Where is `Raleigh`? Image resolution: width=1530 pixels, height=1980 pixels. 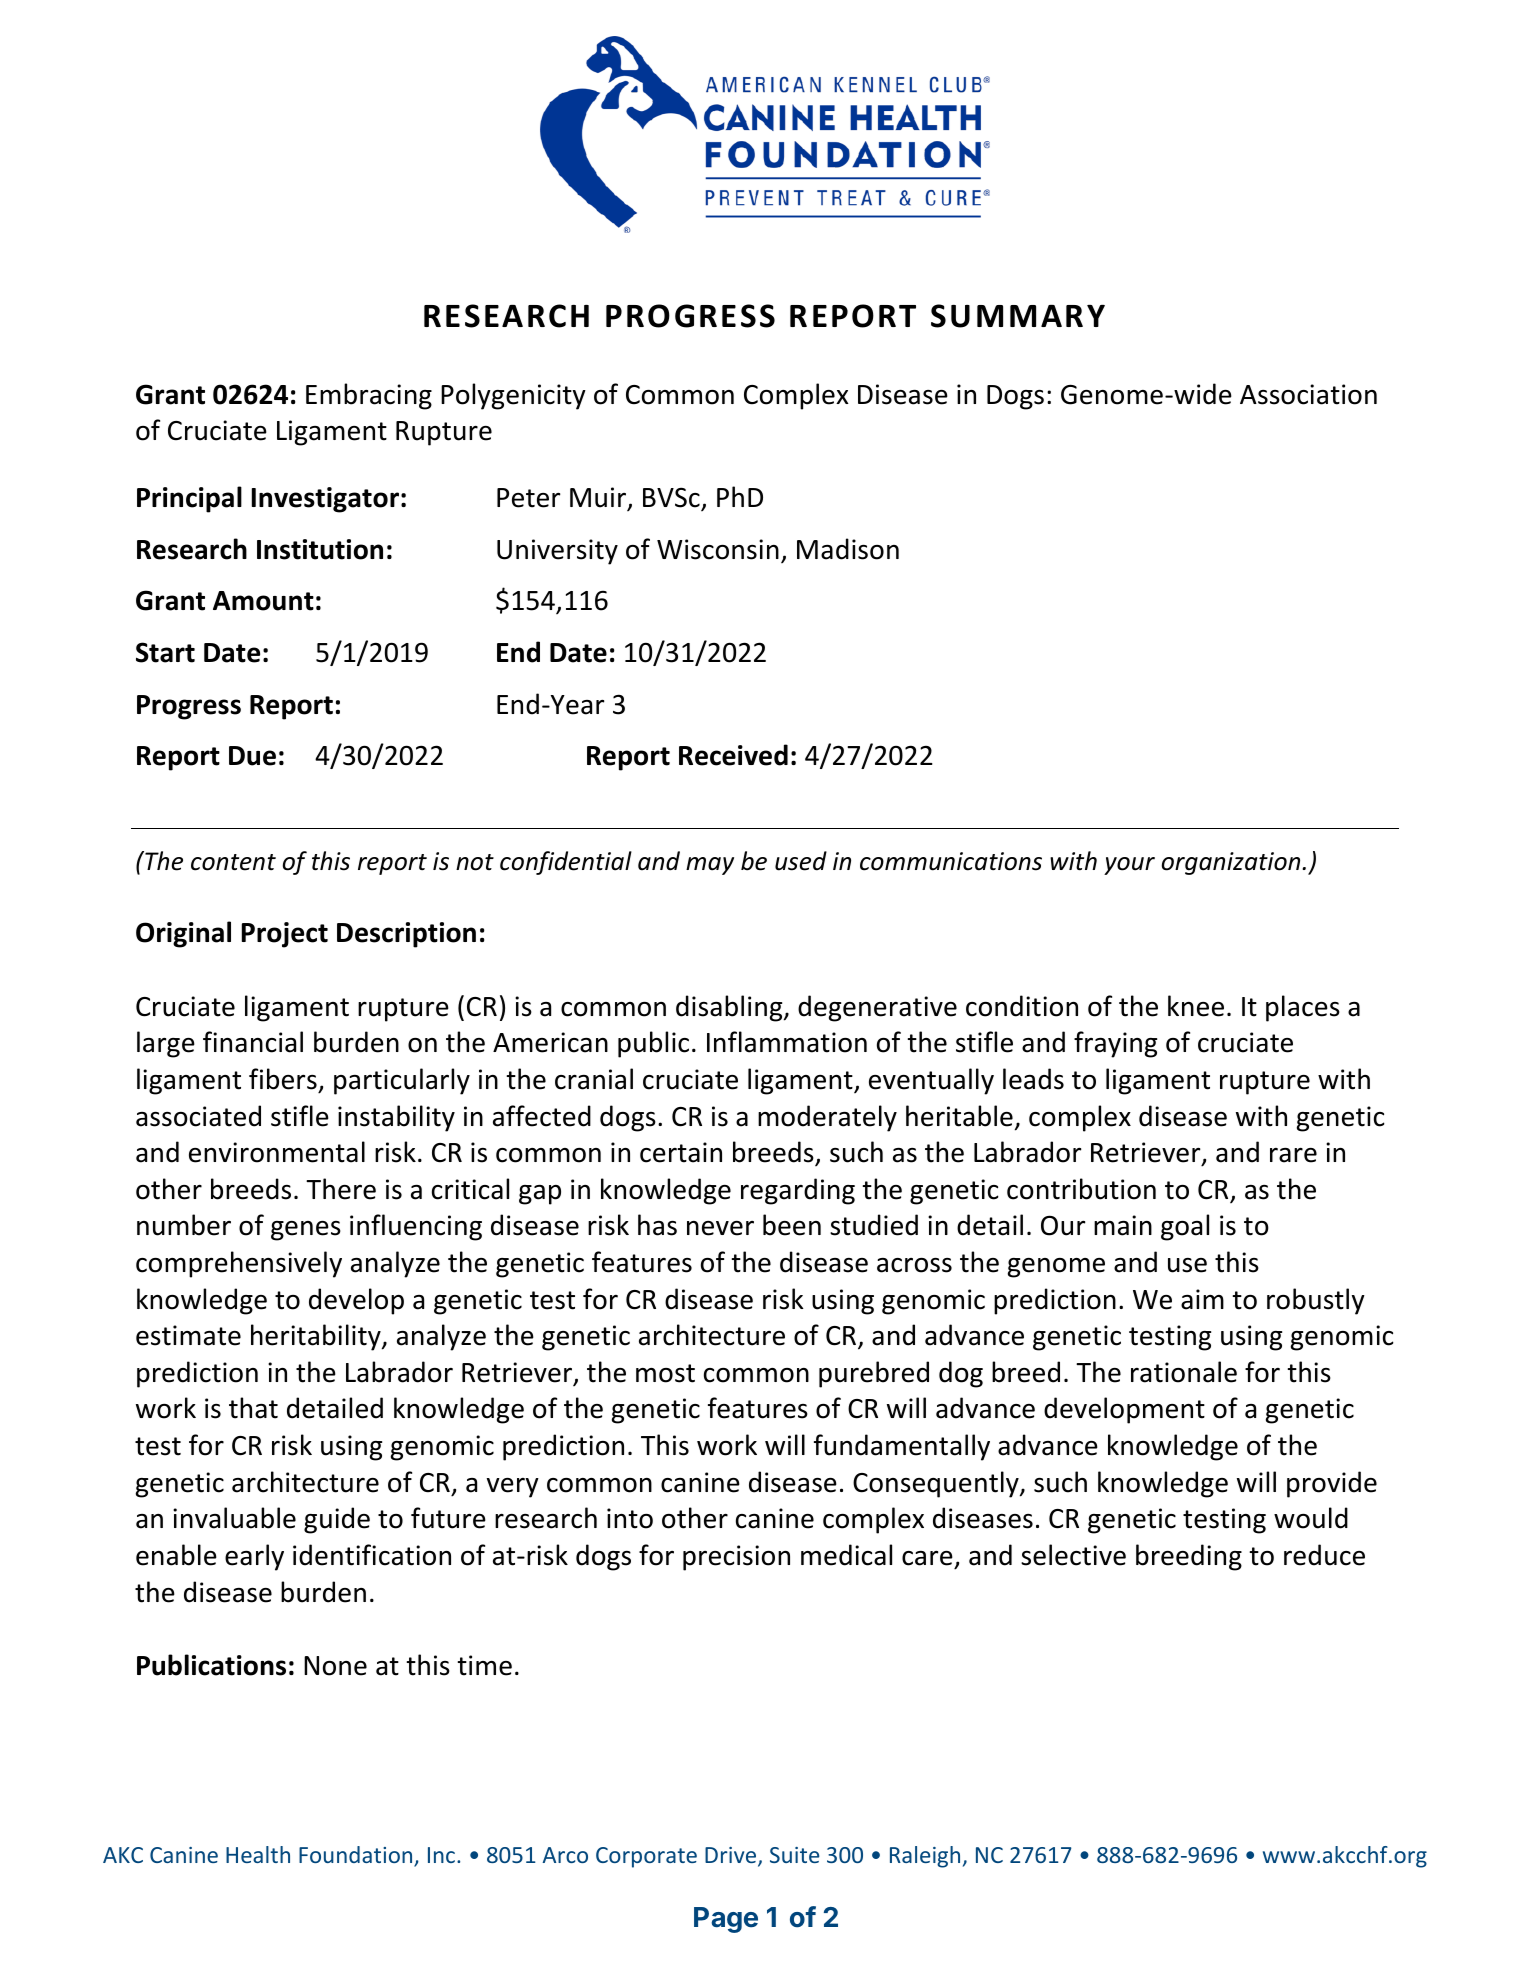
Raleigh is located at coordinates (925, 1857).
